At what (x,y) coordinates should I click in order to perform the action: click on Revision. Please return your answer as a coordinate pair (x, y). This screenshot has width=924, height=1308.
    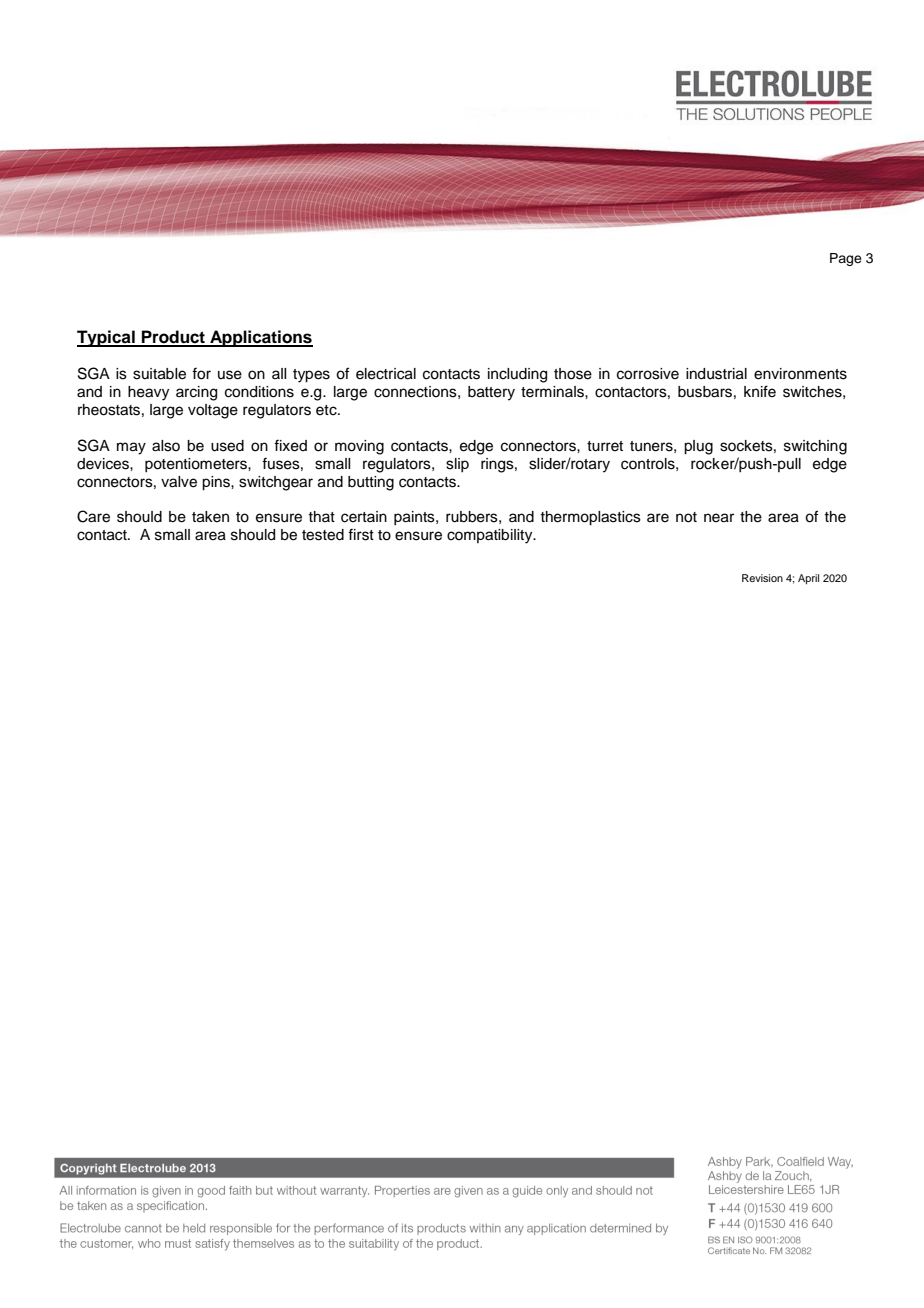
    Looking at the image, I should click on (762, 578).
